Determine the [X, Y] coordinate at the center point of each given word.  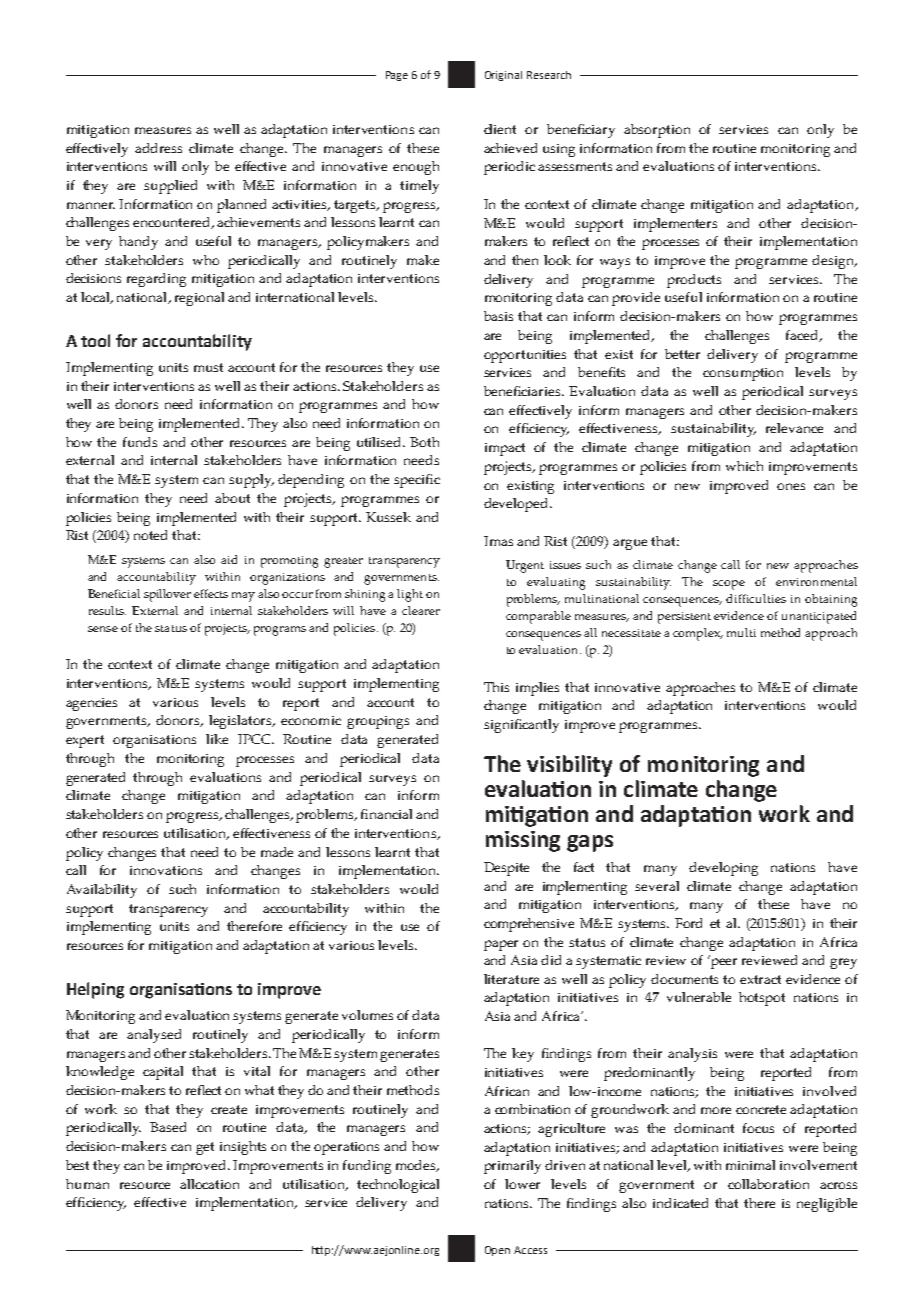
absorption [657, 131]
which [744, 466]
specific [417, 481]
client [500, 129]
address [158, 148]
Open [497, 1251]
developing [723, 869]
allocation [209, 1184]
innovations [166, 870]
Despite [506, 869]
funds [140, 442]
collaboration [768, 1184]
